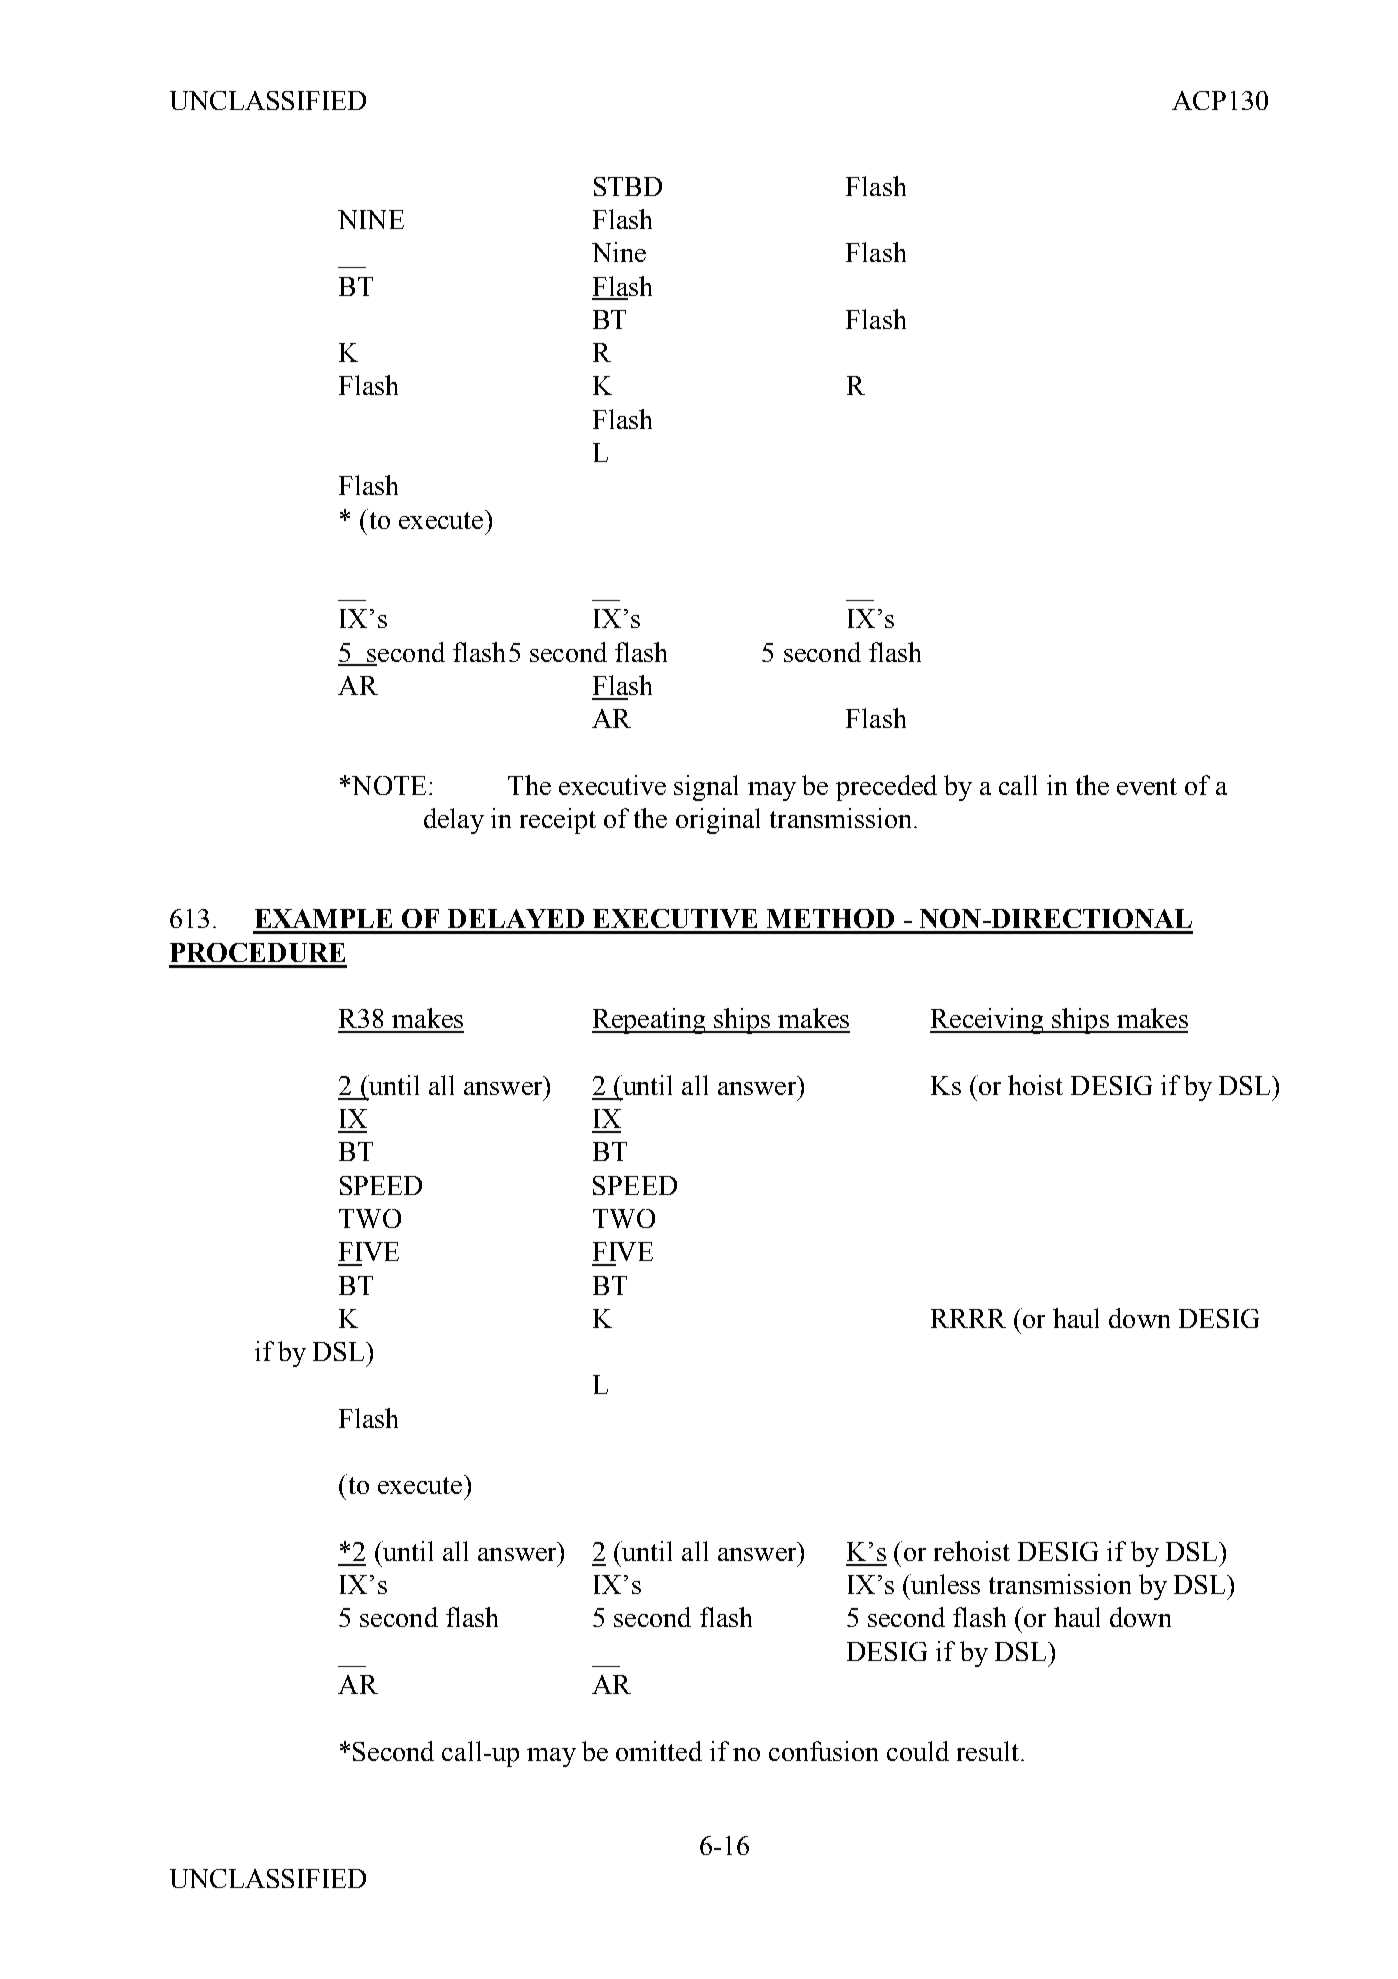 This document has width=1398, height=1979. What do you see at coordinates (659, 1751) in the document?
I see `omitted` at bounding box center [659, 1751].
